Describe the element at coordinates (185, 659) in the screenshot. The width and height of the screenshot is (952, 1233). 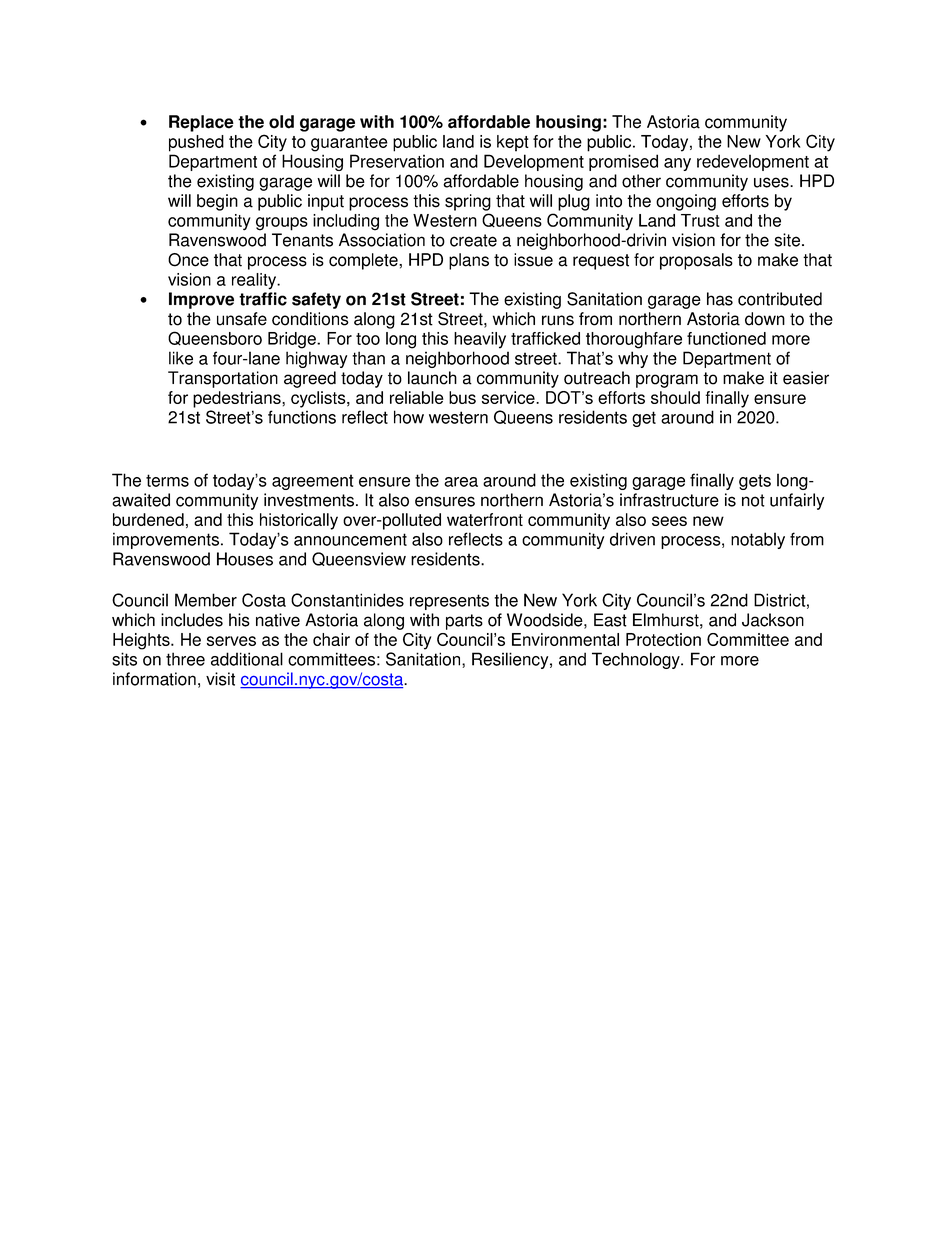
I see `three` at that location.
